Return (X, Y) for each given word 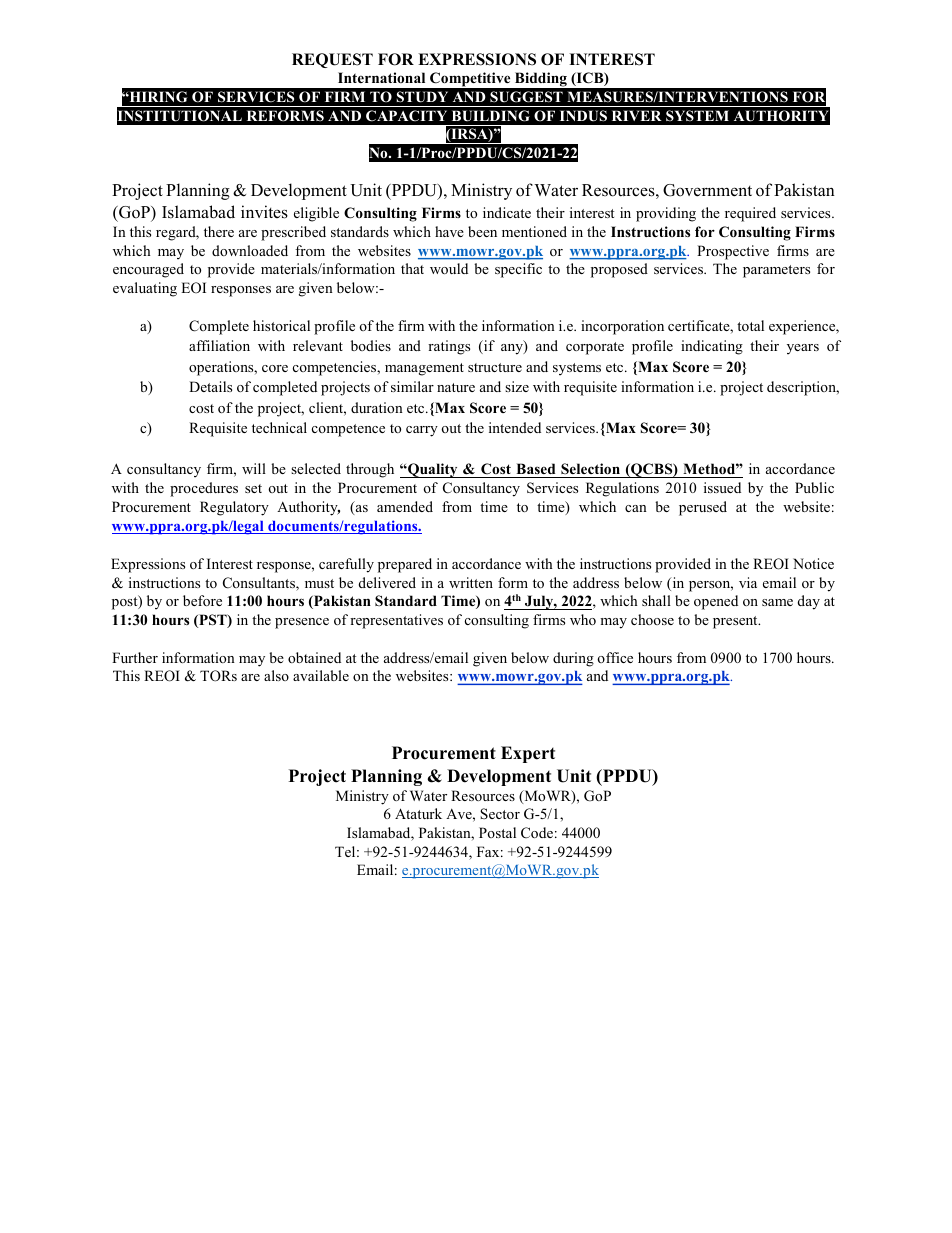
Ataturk (418, 813)
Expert (528, 754)
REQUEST (332, 60)
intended (515, 427)
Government (707, 190)
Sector (500, 813)
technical (279, 427)
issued (722, 487)
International (381, 77)
